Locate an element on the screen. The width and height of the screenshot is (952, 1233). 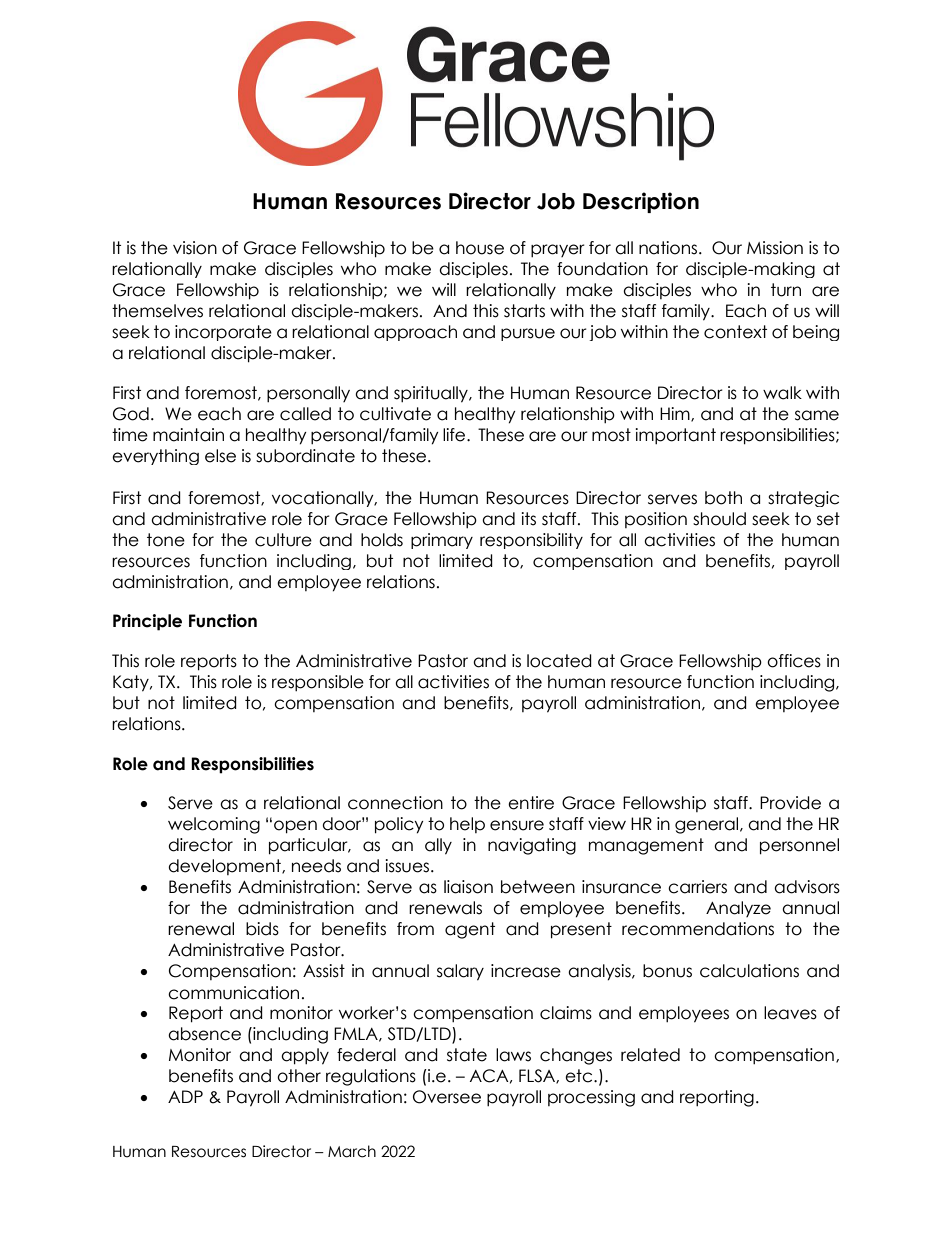
Oversee is located at coordinates (447, 1097).
